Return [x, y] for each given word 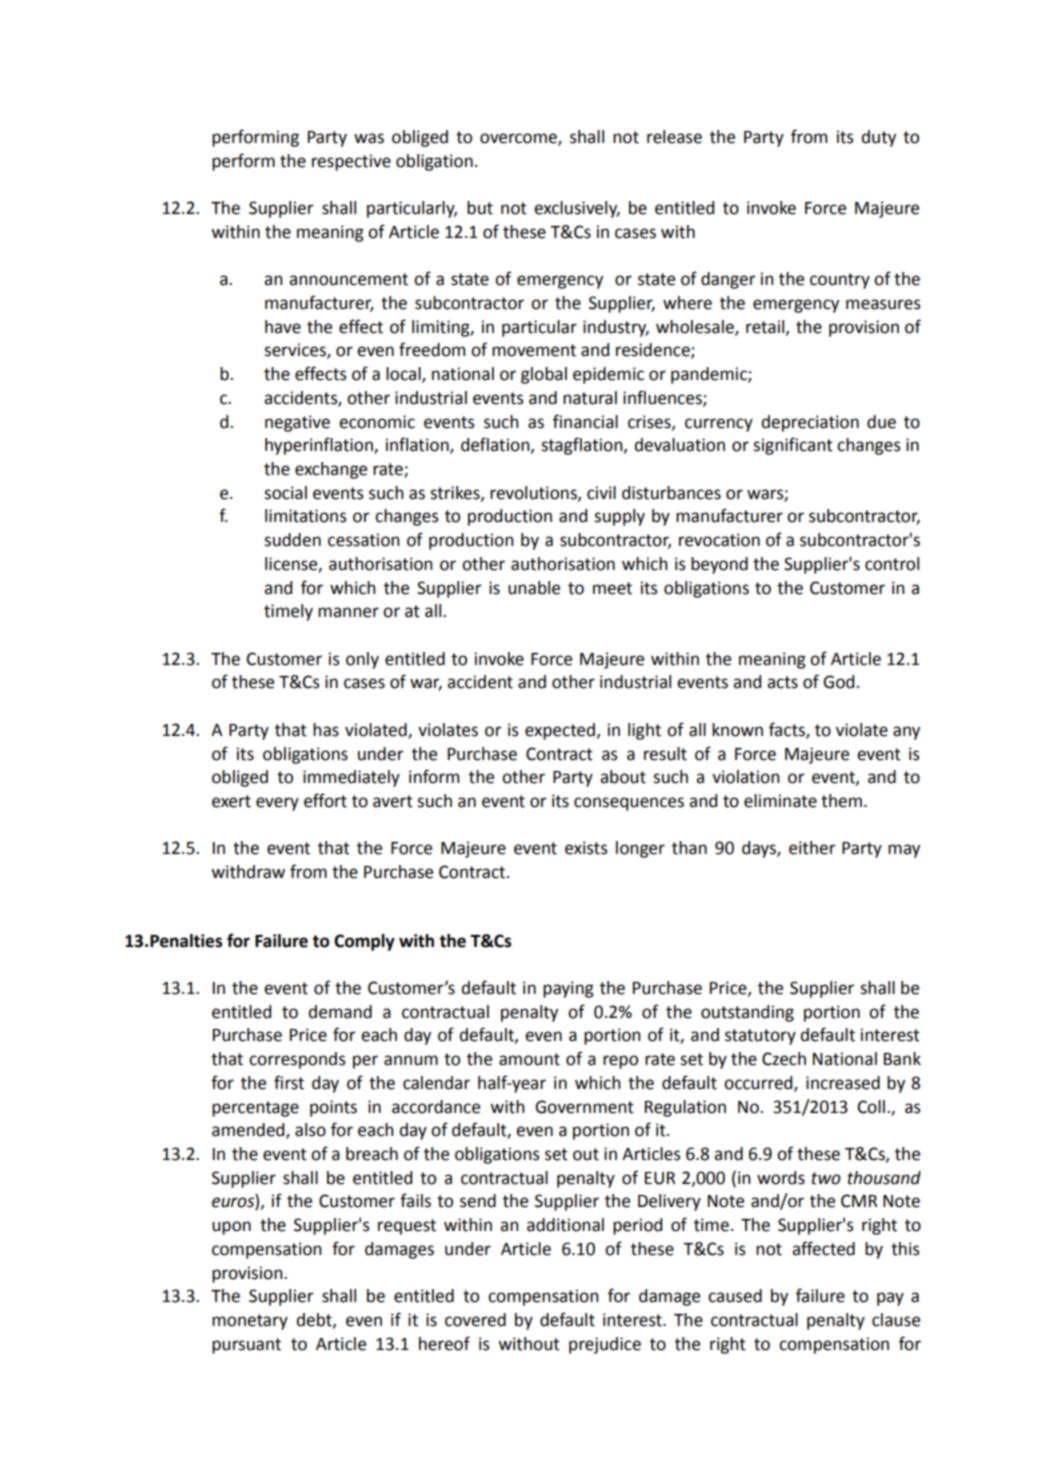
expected [560, 731]
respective [351, 162]
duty [878, 138]
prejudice [605, 1345]
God [838, 682]
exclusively [577, 209]
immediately [351, 778]
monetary [250, 1322]
